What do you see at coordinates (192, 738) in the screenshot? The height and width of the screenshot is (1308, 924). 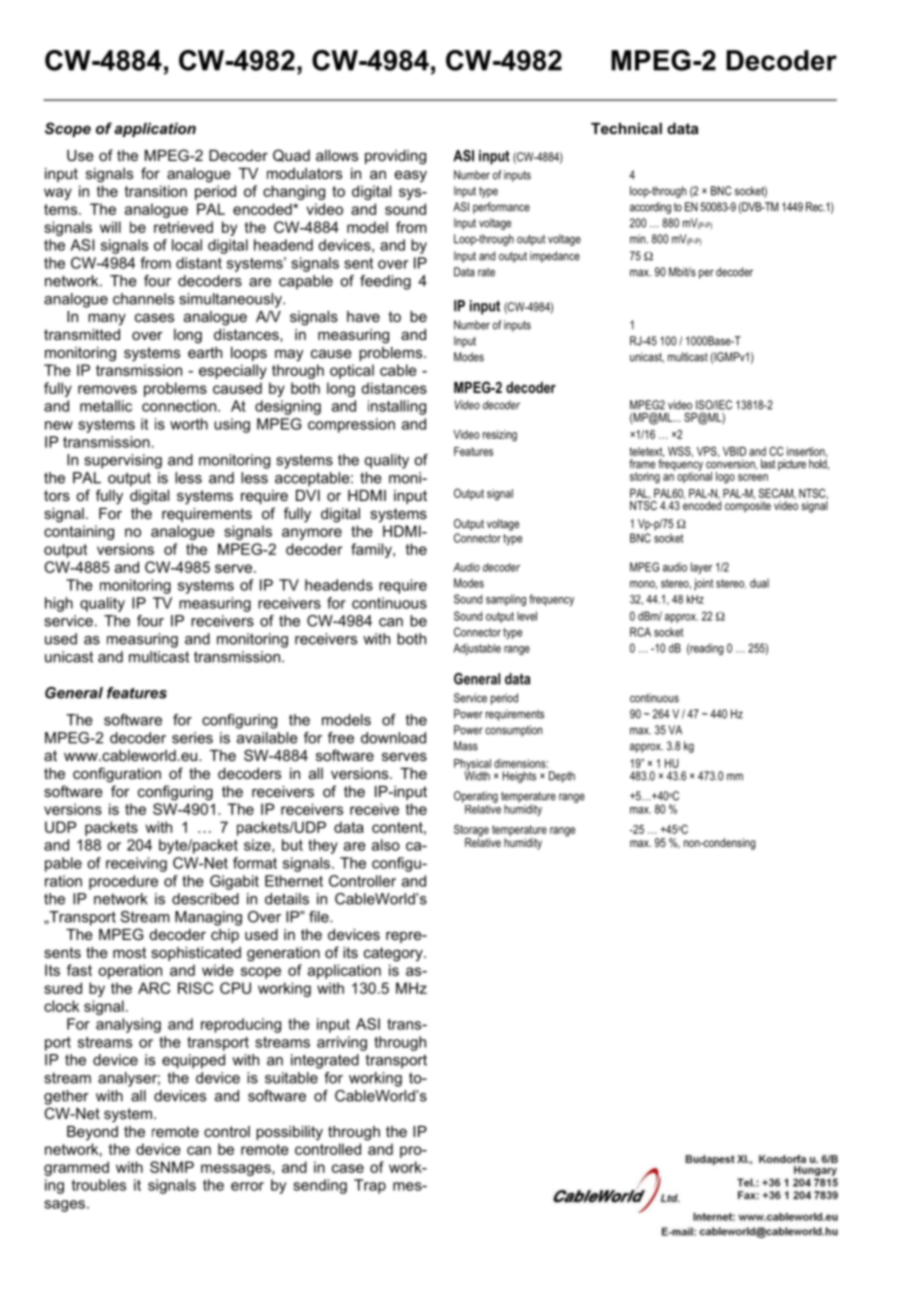 I see `series` at bounding box center [192, 738].
